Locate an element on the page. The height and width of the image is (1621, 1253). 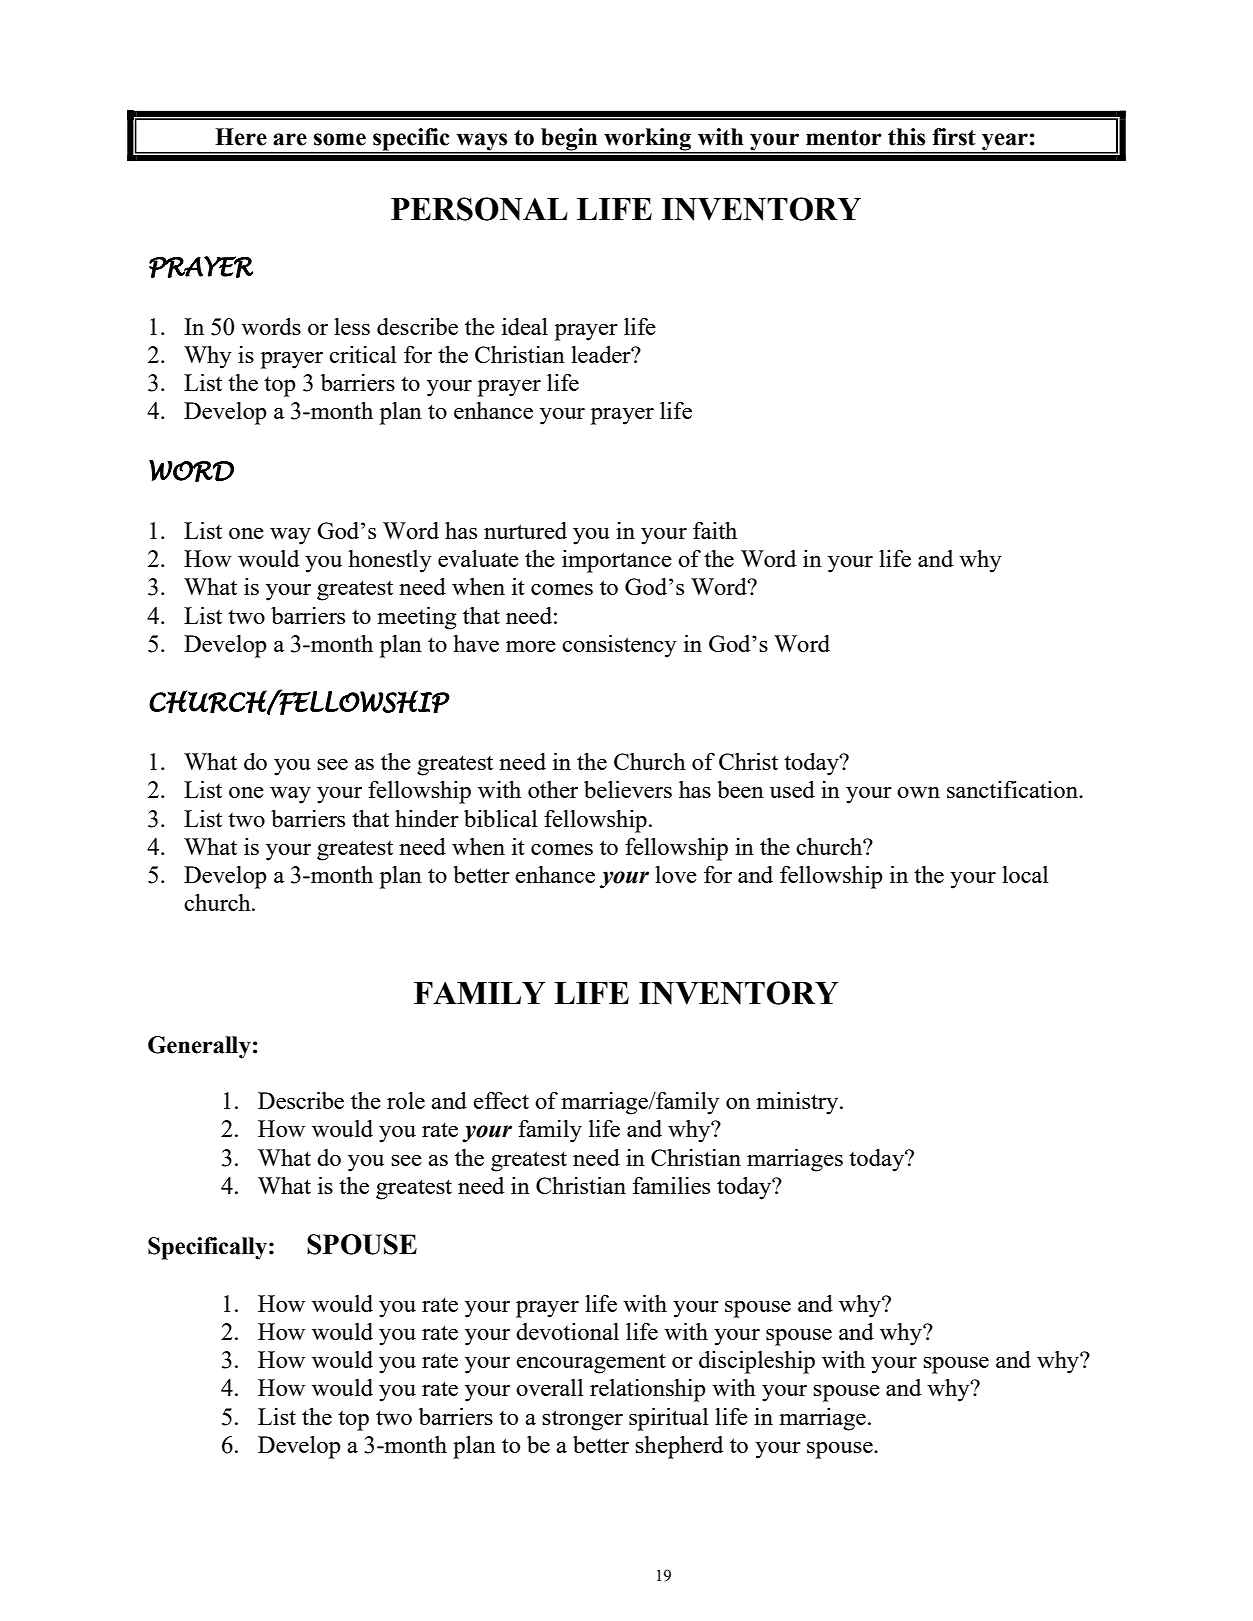
hinder is located at coordinates (427, 818).
